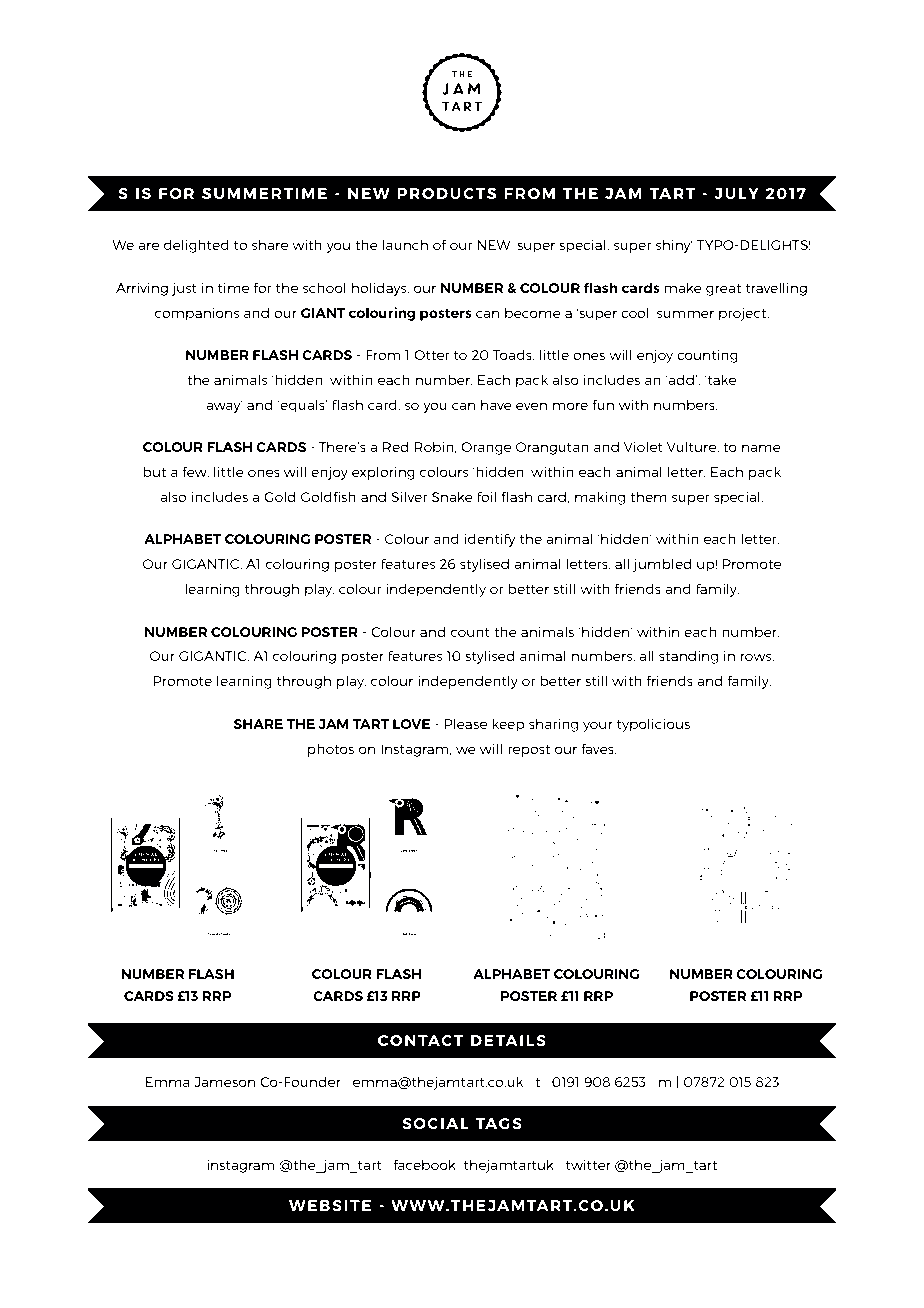 Image resolution: width=924 pixels, height=1308 pixels. What do you see at coordinates (195, 472) in the screenshot?
I see `few` at bounding box center [195, 472].
